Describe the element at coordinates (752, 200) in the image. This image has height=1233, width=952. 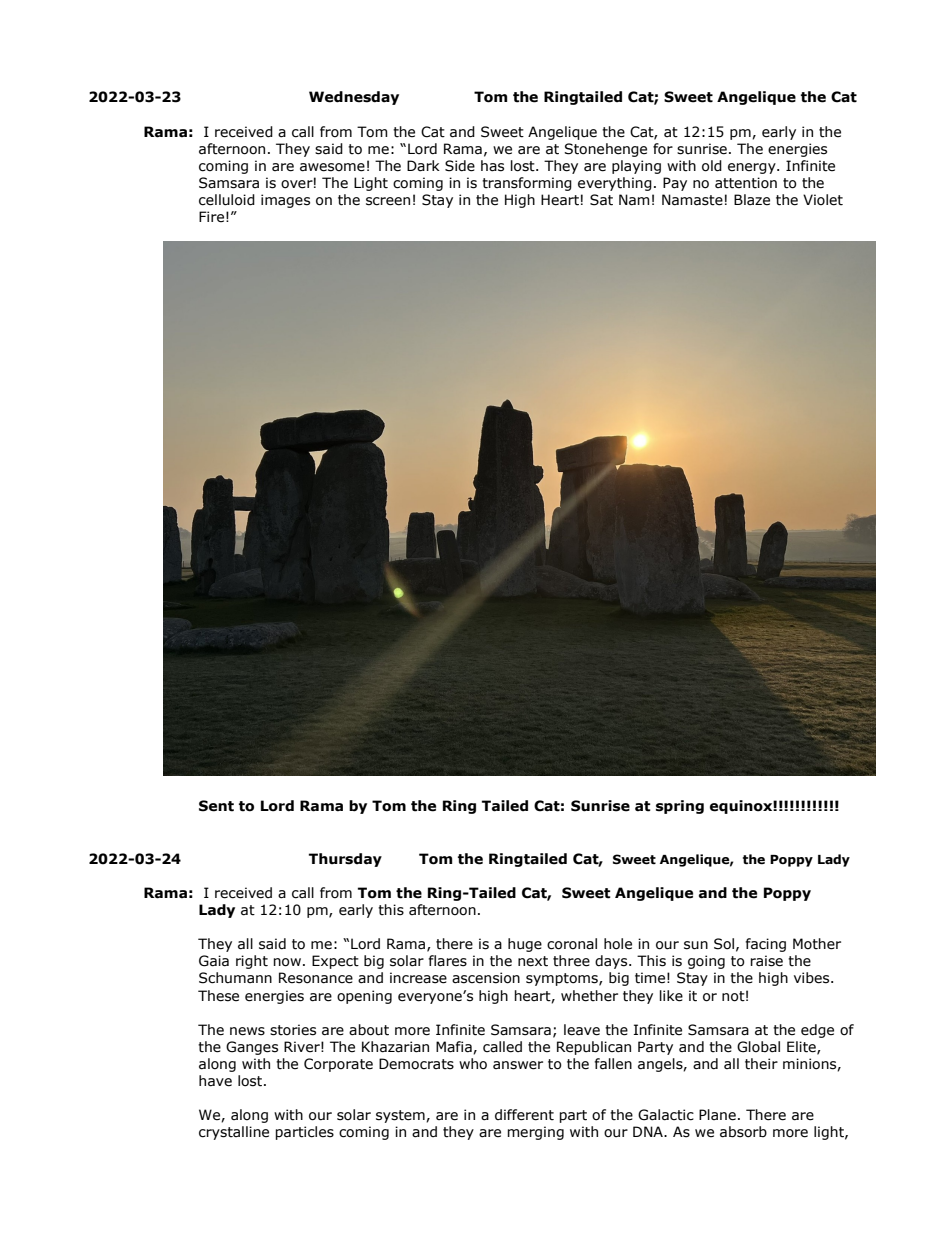
I see `Blaze` at that location.
